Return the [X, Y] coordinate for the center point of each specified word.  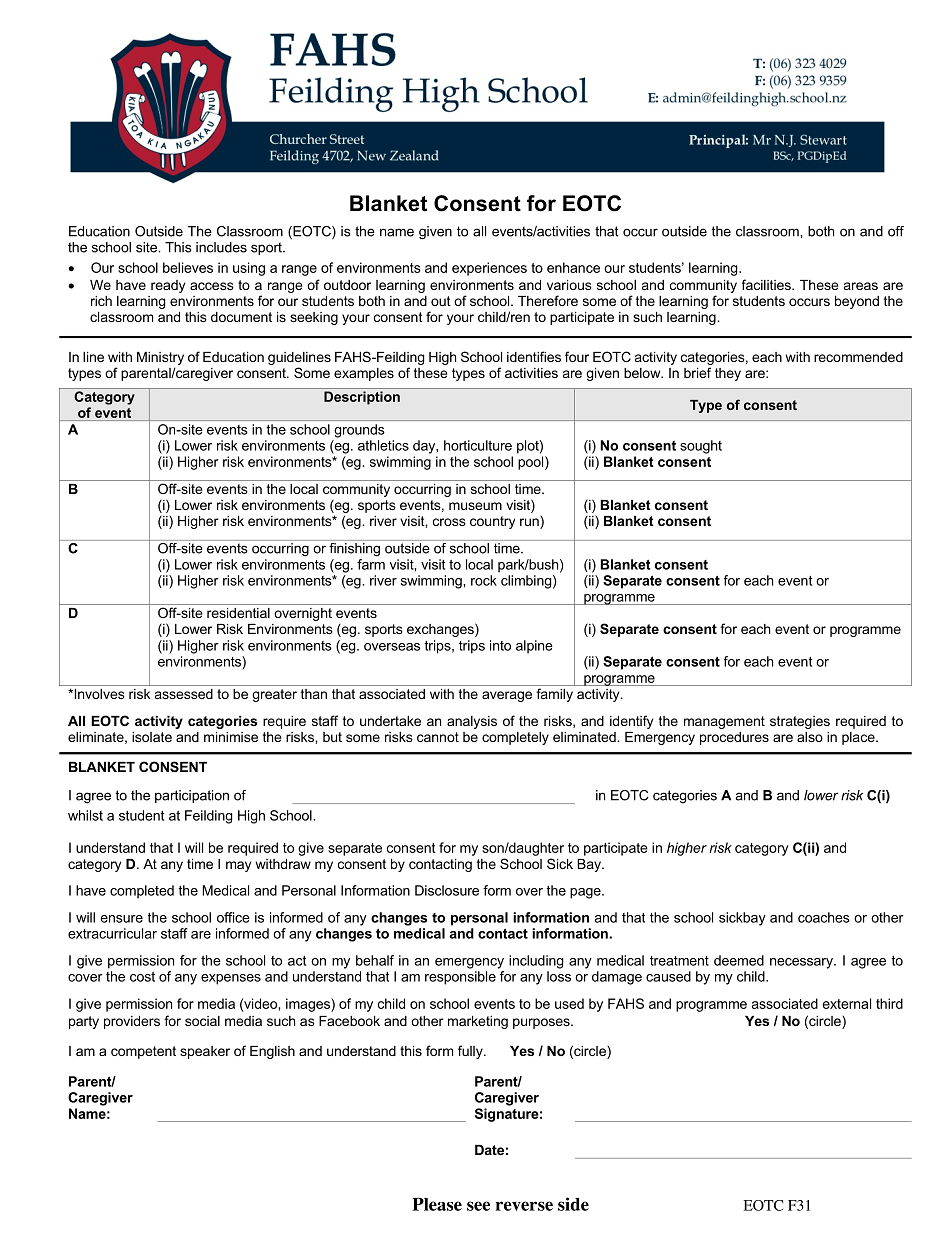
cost [142, 977]
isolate [152, 737]
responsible [460, 978]
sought [701, 447]
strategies [800, 722]
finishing [354, 549]
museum [475, 506]
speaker [205, 1052]
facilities [767, 284]
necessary [802, 963]
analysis [472, 722]
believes [188, 267]
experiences [489, 269]
